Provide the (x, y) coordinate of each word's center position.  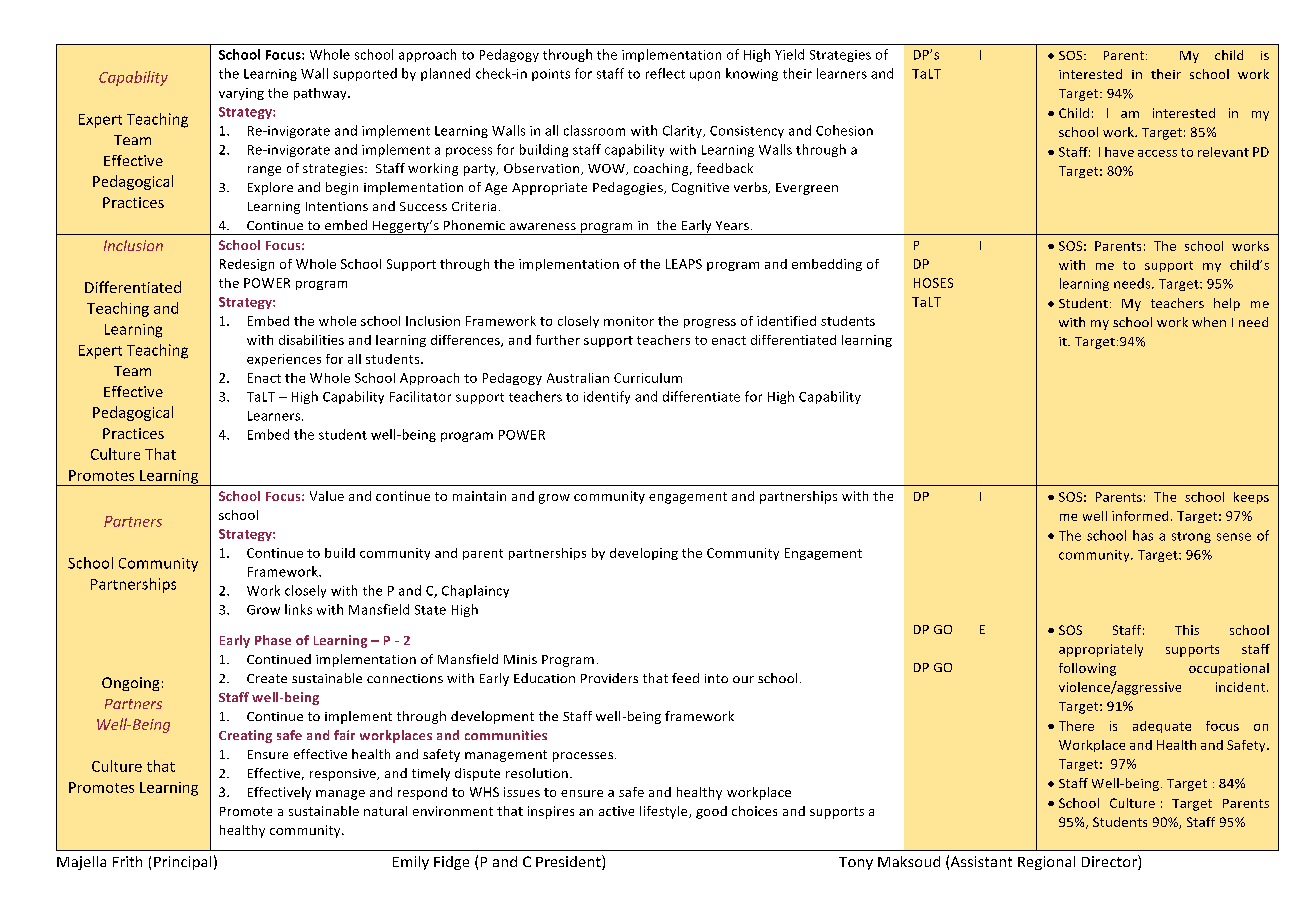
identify (607, 397)
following (1087, 669)
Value (327, 496)
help (1227, 304)
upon (705, 76)
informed (1140, 516)
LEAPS (684, 264)
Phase (273, 640)
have (1119, 152)
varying (241, 94)
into (716, 678)
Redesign (247, 265)
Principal (182, 863)
